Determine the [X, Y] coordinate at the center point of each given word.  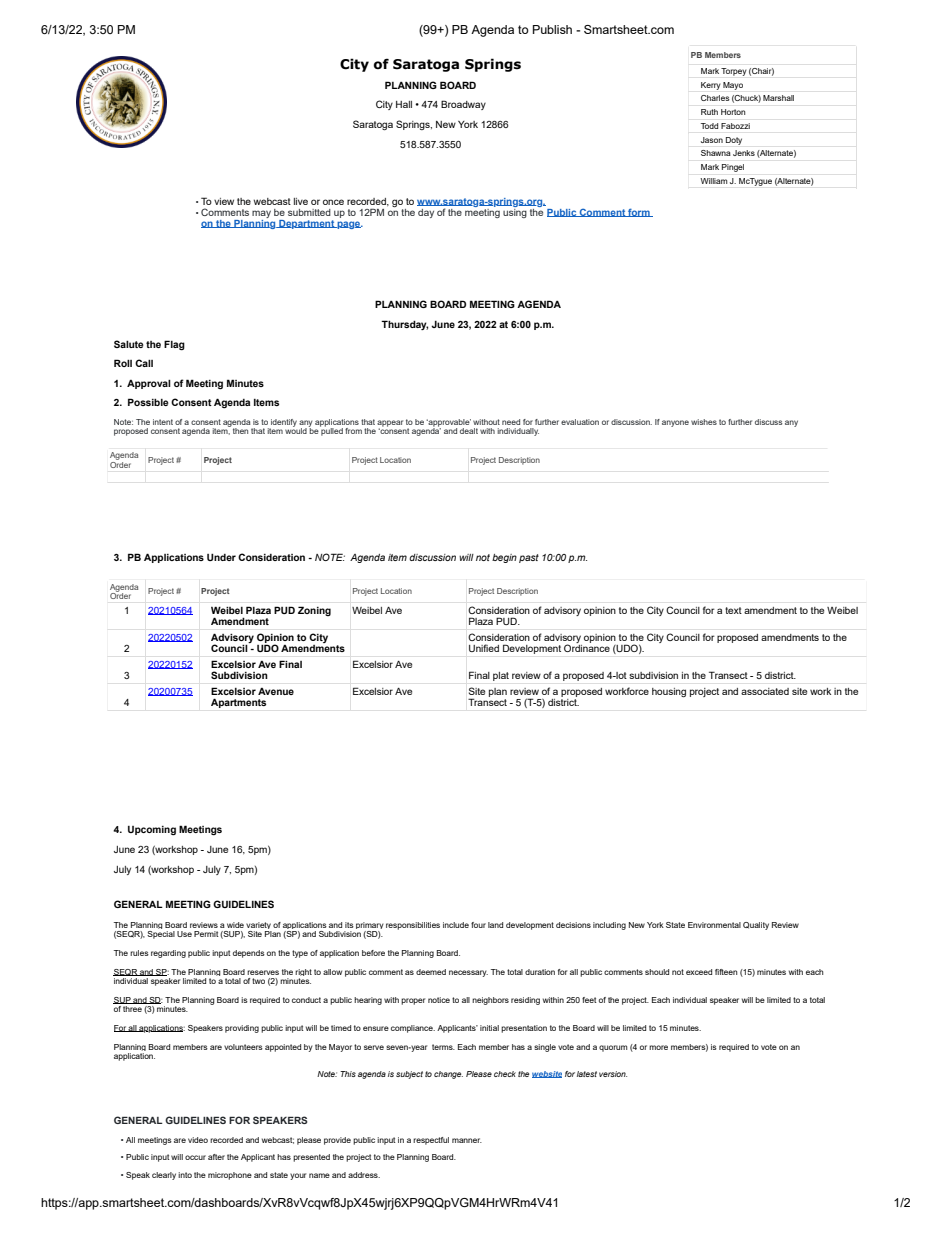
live [301, 201]
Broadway [463, 105]
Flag [174, 345]
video [198, 1140]
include [456, 925]
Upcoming [152, 831]
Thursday [404, 325]
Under [221, 557]
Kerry [711, 86]
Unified [484, 648]
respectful [431, 1141]
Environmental [714, 925]
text [733, 610]
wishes [704, 422]
